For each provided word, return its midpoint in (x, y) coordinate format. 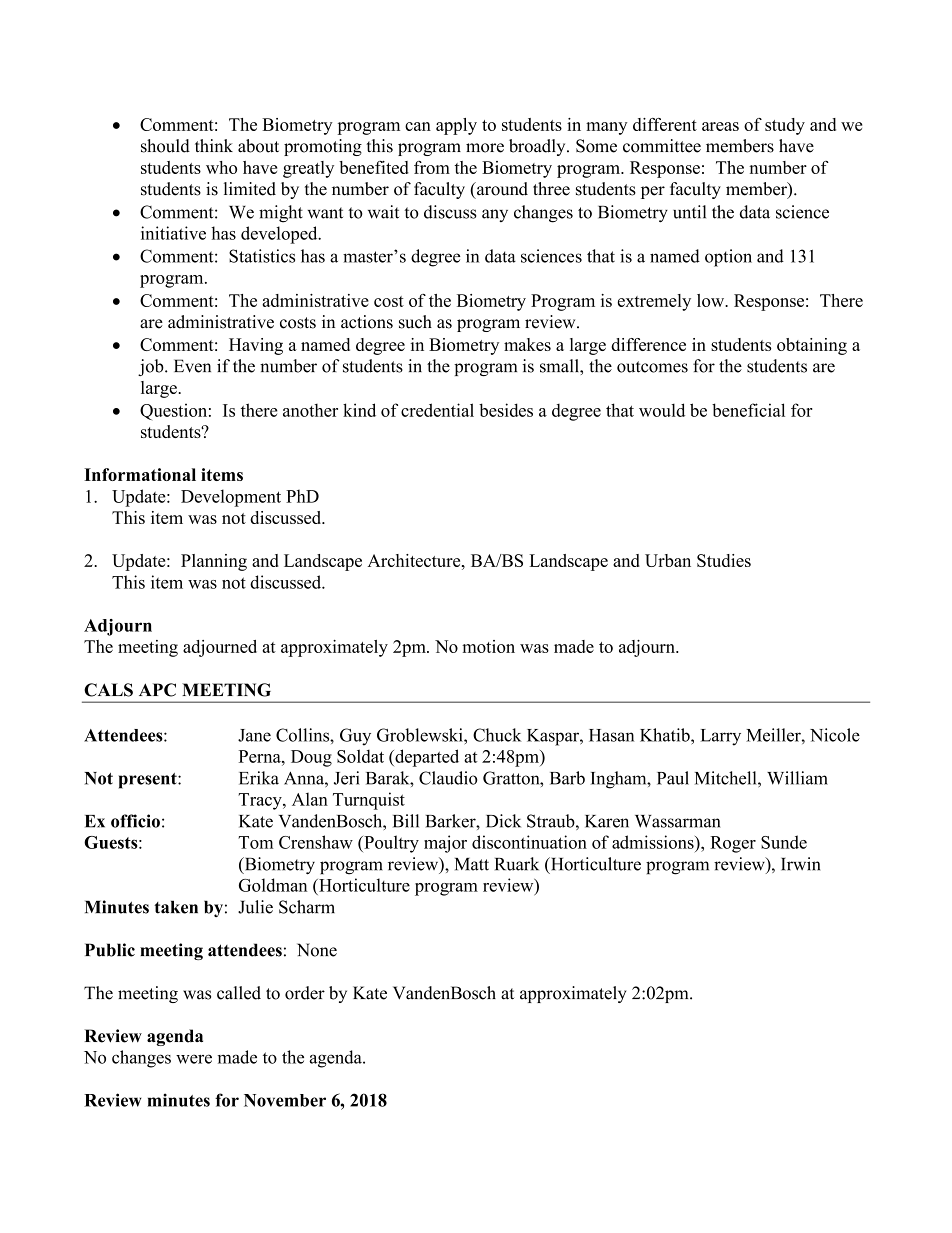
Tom (255, 842)
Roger (733, 844)
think (214, 145)
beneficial (748, 410)
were (194, 1059)
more (485, 148)
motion (488, 646)
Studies (724, 560)
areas (720, 126)
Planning (214, 562)
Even (192, 366)
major (445, 844)
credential (437, 410)
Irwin (800, 864)
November (285, 1100)
